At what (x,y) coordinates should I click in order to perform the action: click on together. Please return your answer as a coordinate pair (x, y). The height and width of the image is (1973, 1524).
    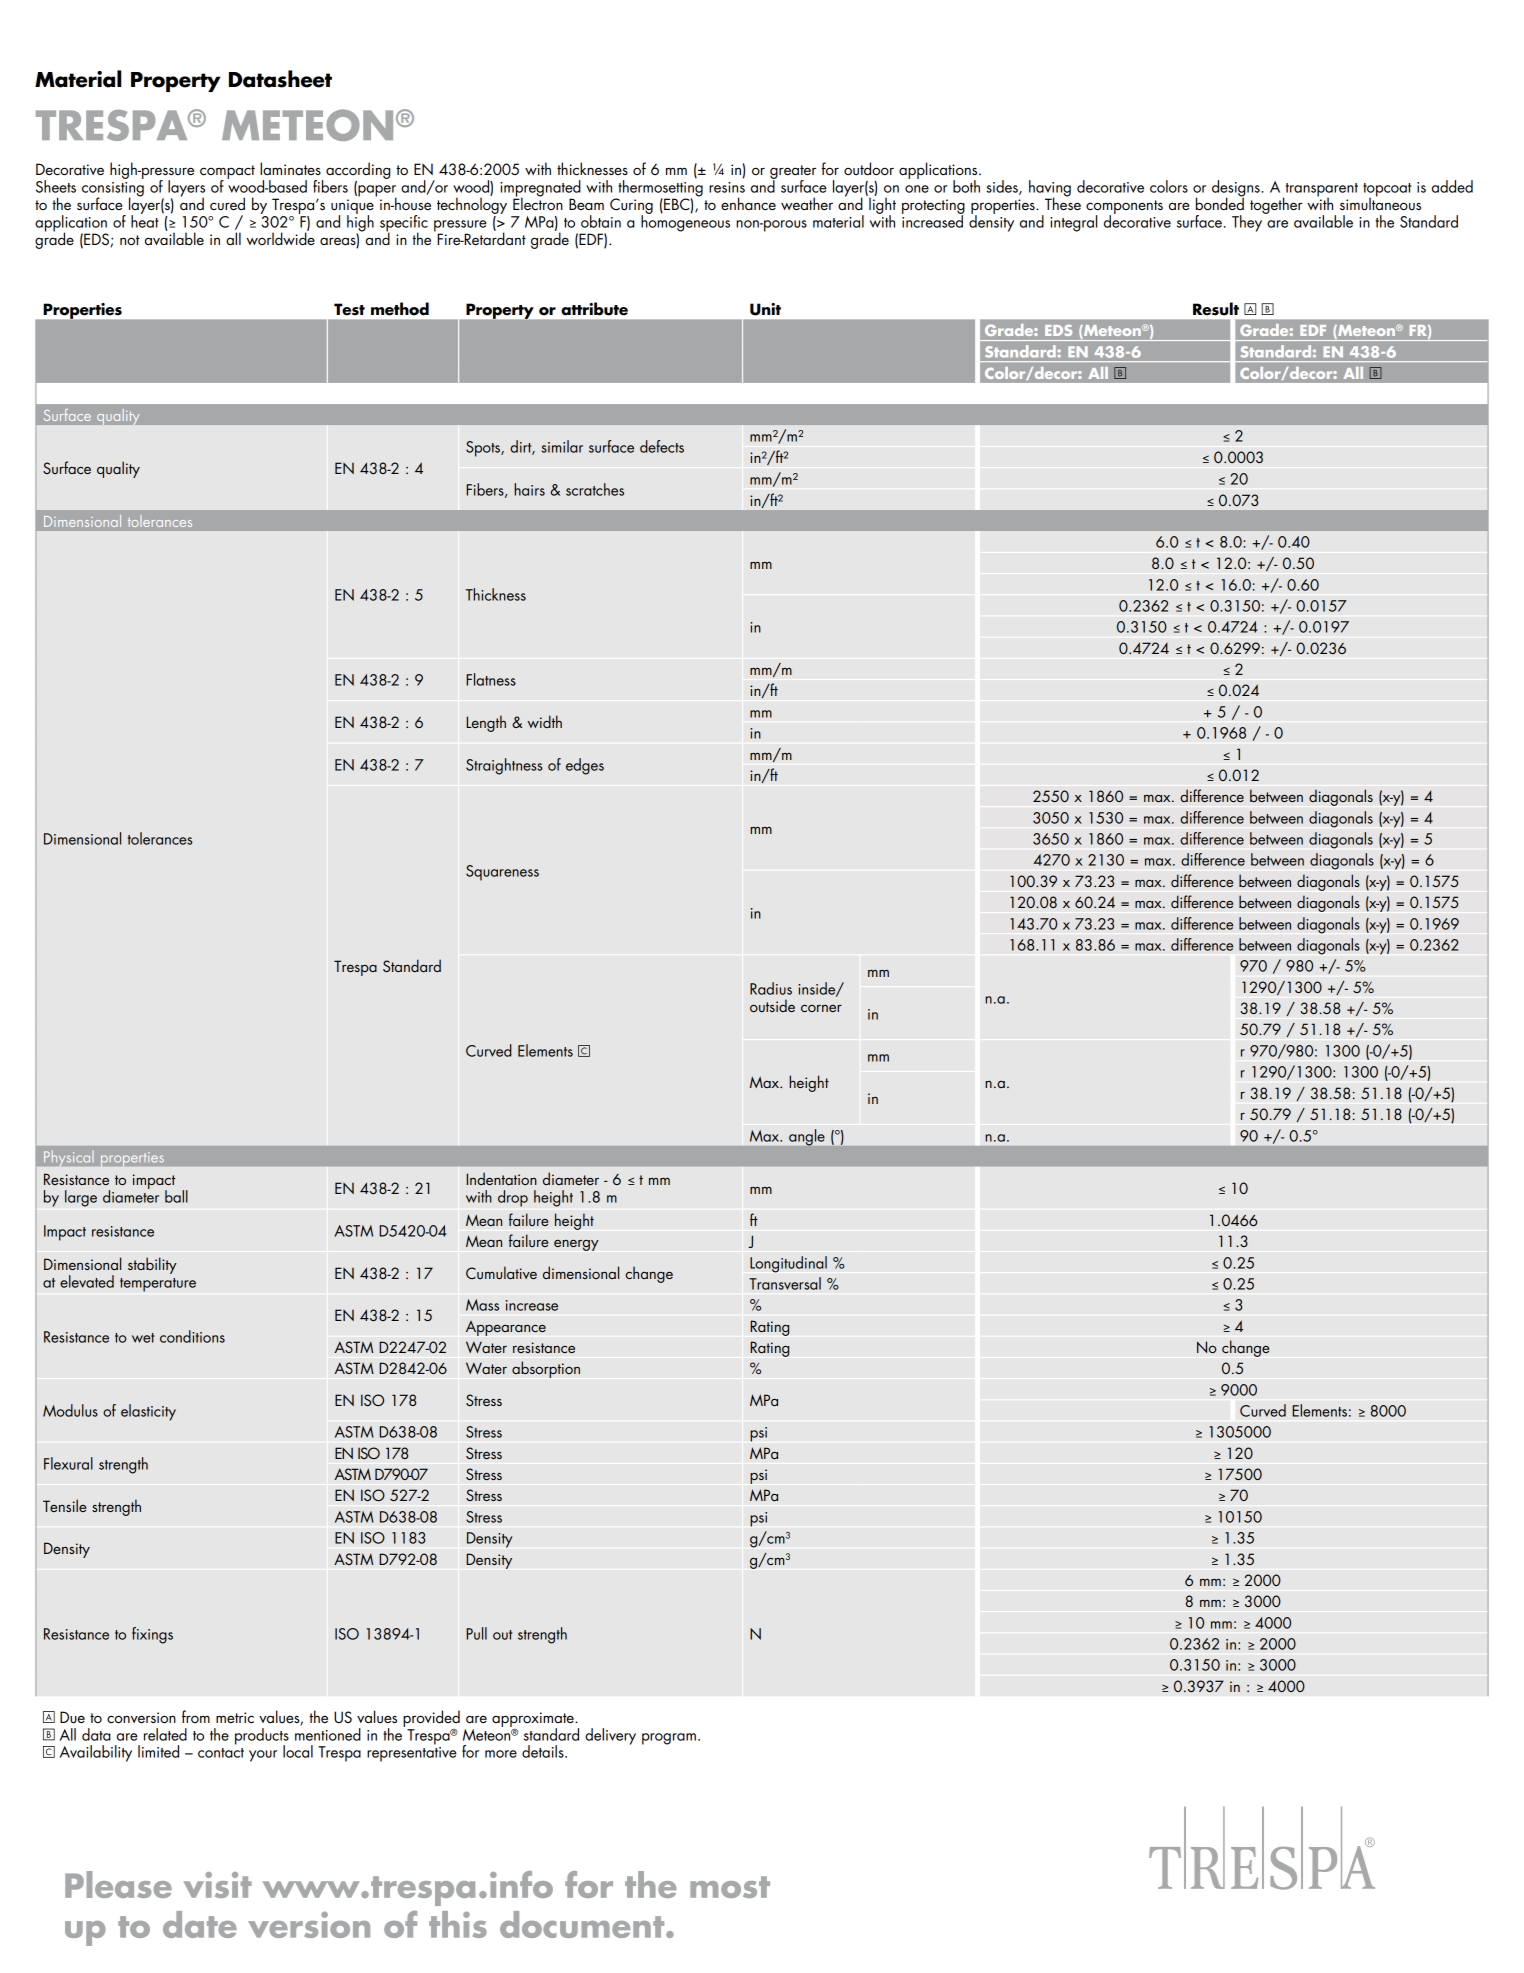
    Looking at the image, I should click on (1276, 205).
